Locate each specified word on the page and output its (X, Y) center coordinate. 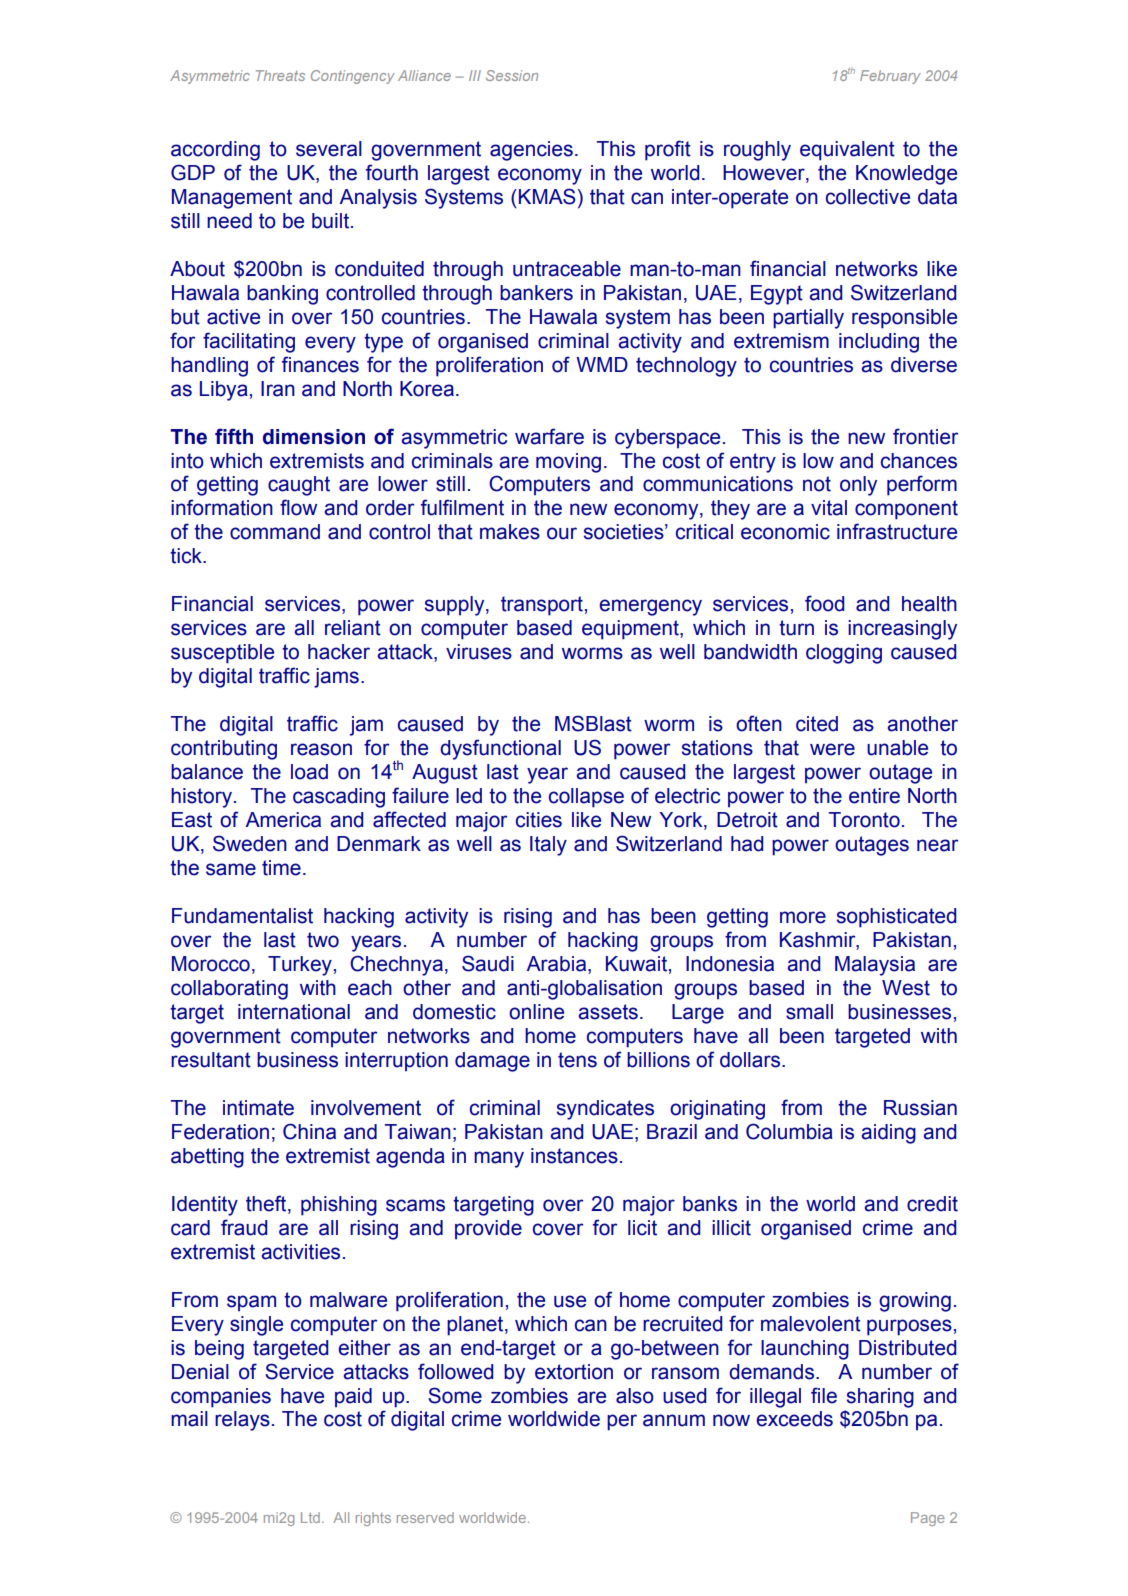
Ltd (310, 1517)
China (309, 1131)
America (283, 820)
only (858, 486)
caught (299, 486)
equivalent (847, 151)
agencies (531, 151)
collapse (586, 798)
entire (874, 796)
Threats (280, 75)
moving (568, 463)
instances (574, 1156)
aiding (889, 1134)
